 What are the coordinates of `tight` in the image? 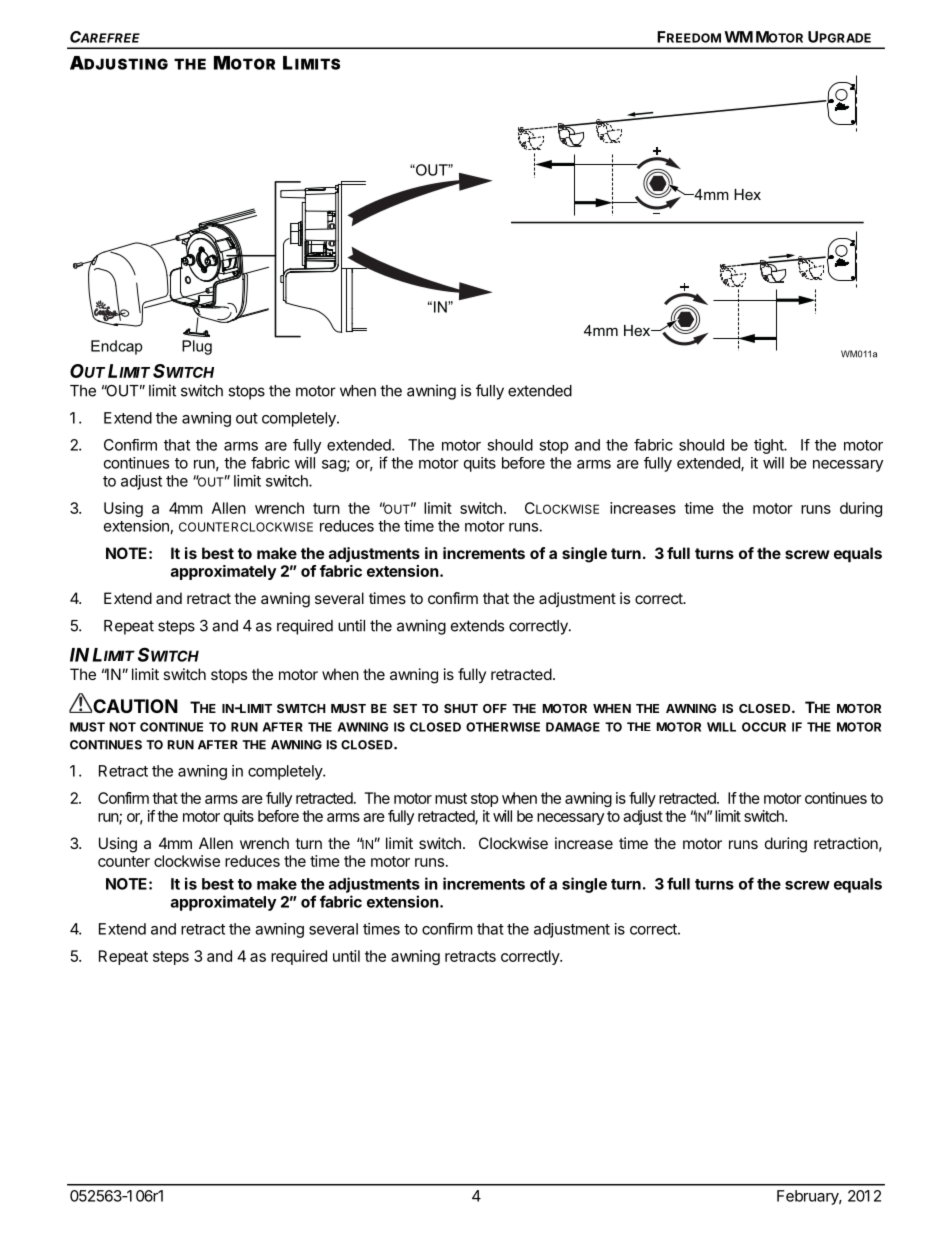 It's located at (769, 446).
